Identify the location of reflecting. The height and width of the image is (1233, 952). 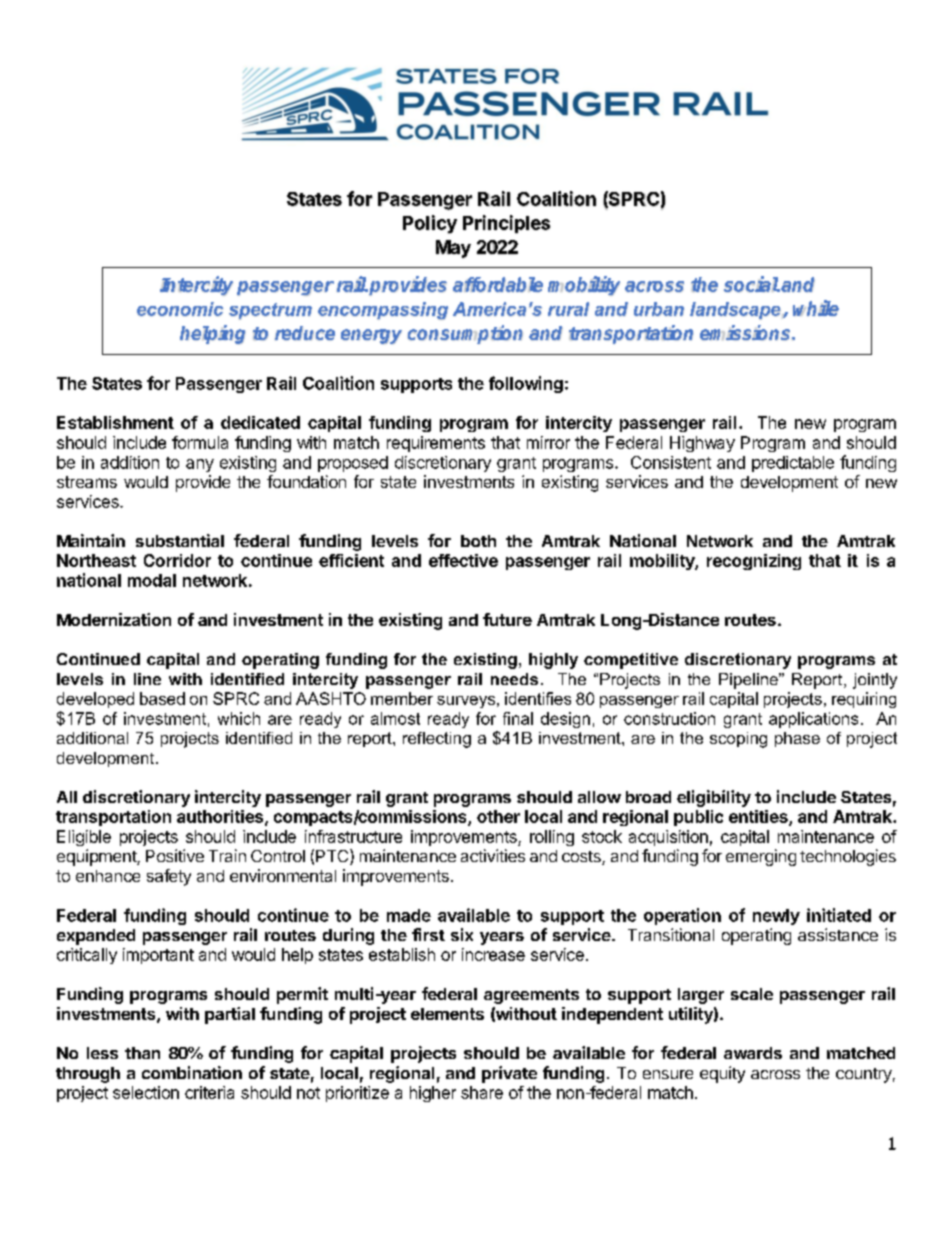
(437, 740).
